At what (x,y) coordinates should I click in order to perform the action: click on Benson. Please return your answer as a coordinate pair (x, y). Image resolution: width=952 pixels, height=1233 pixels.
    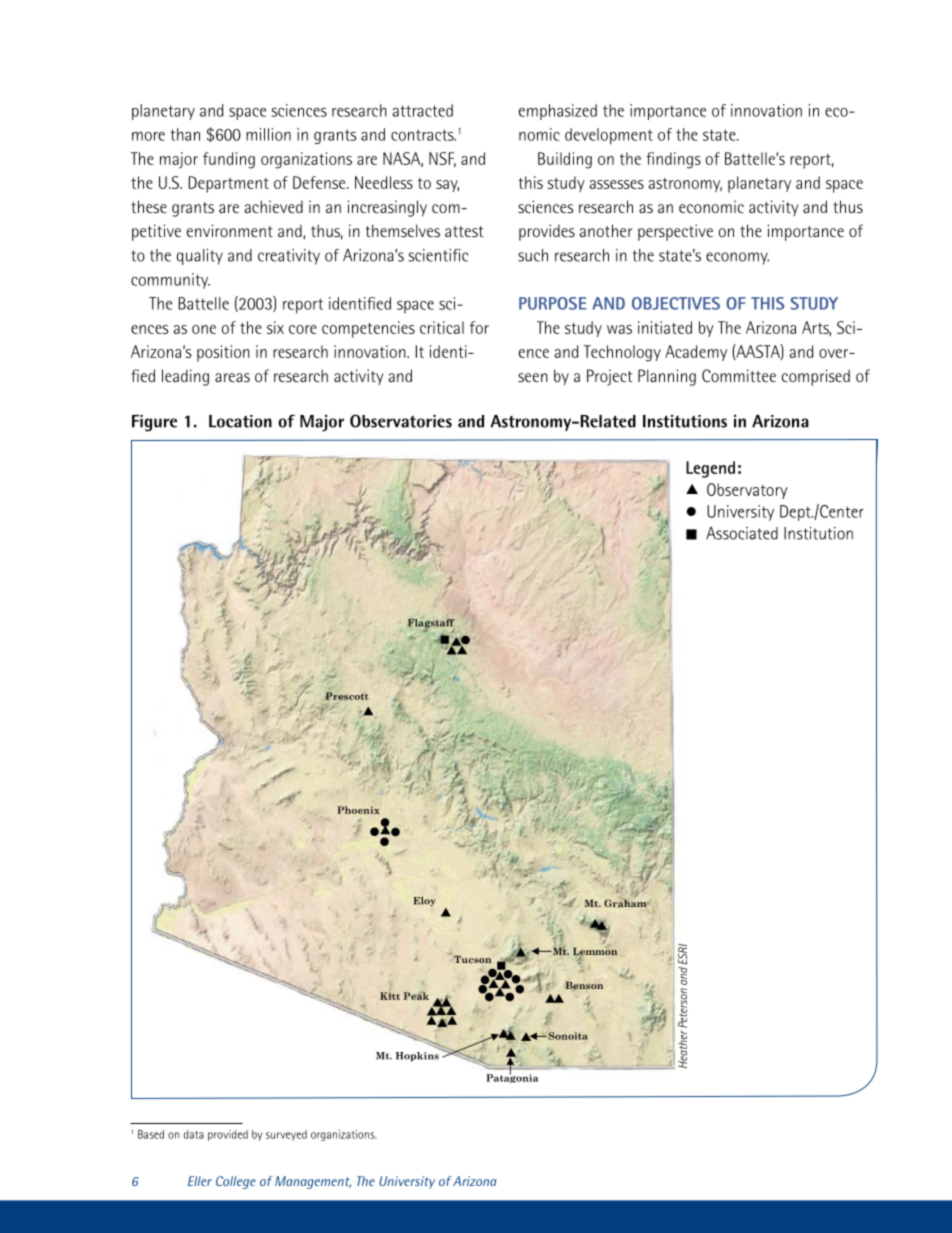
    Looking at the image, I should click on (584, 986).
